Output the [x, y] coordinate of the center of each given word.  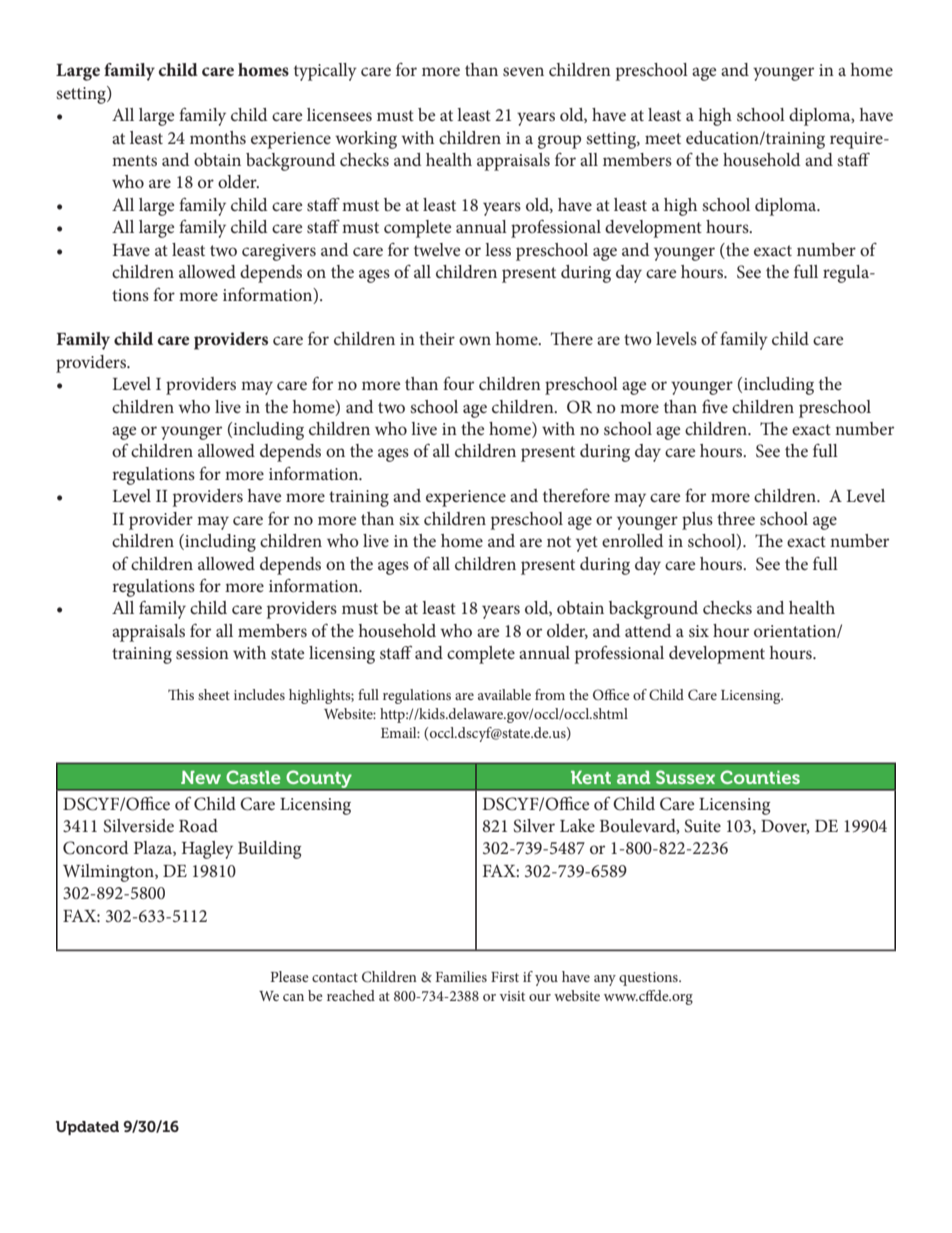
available [504, 694]
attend [648, 630]
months [218, 137]
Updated [87, 1128]
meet [663, 138]
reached [351, 995]
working [366, 140]
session [202, 653]
